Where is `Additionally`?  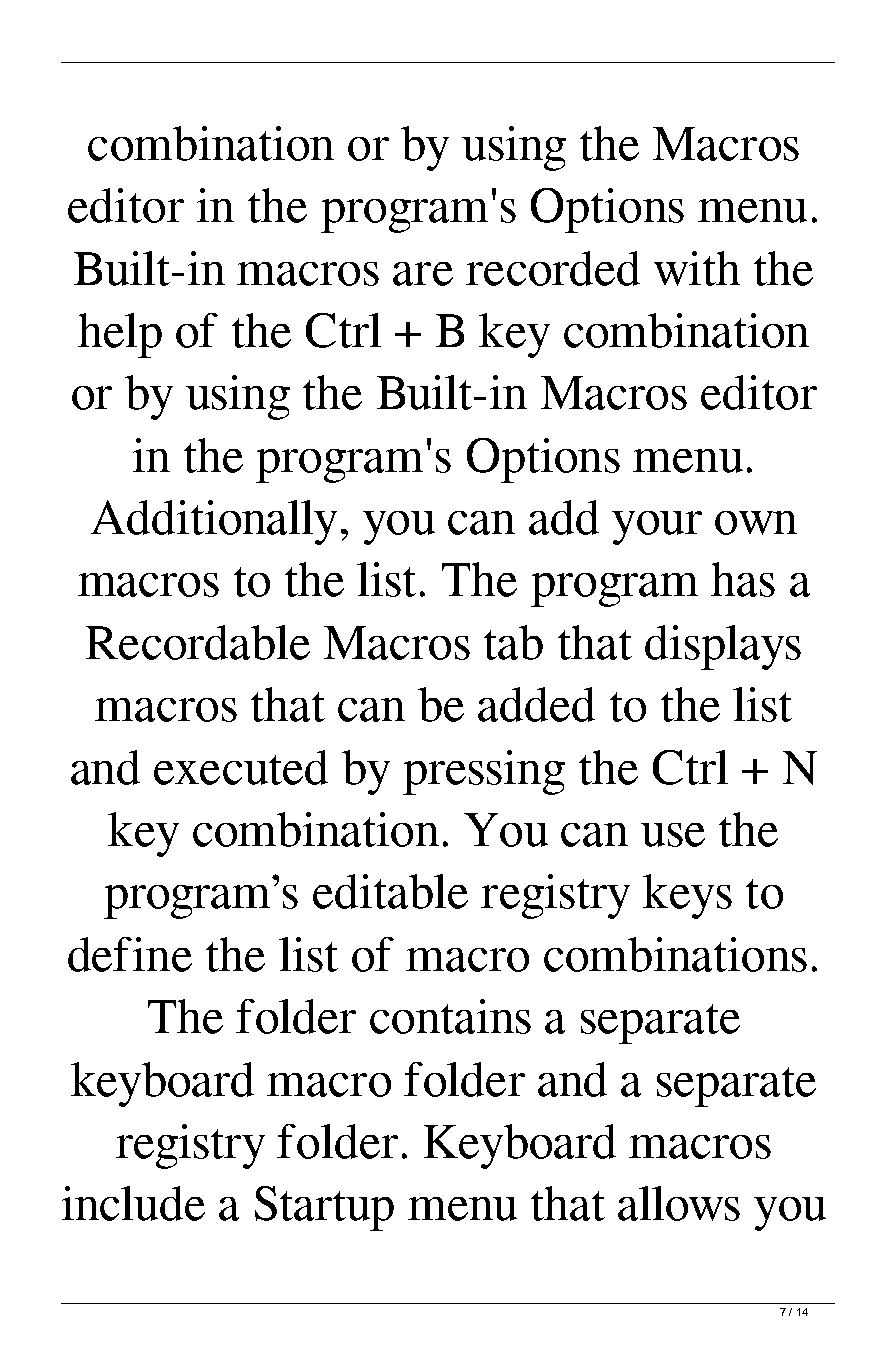
Additionally is located at coordinates (214, 522).
